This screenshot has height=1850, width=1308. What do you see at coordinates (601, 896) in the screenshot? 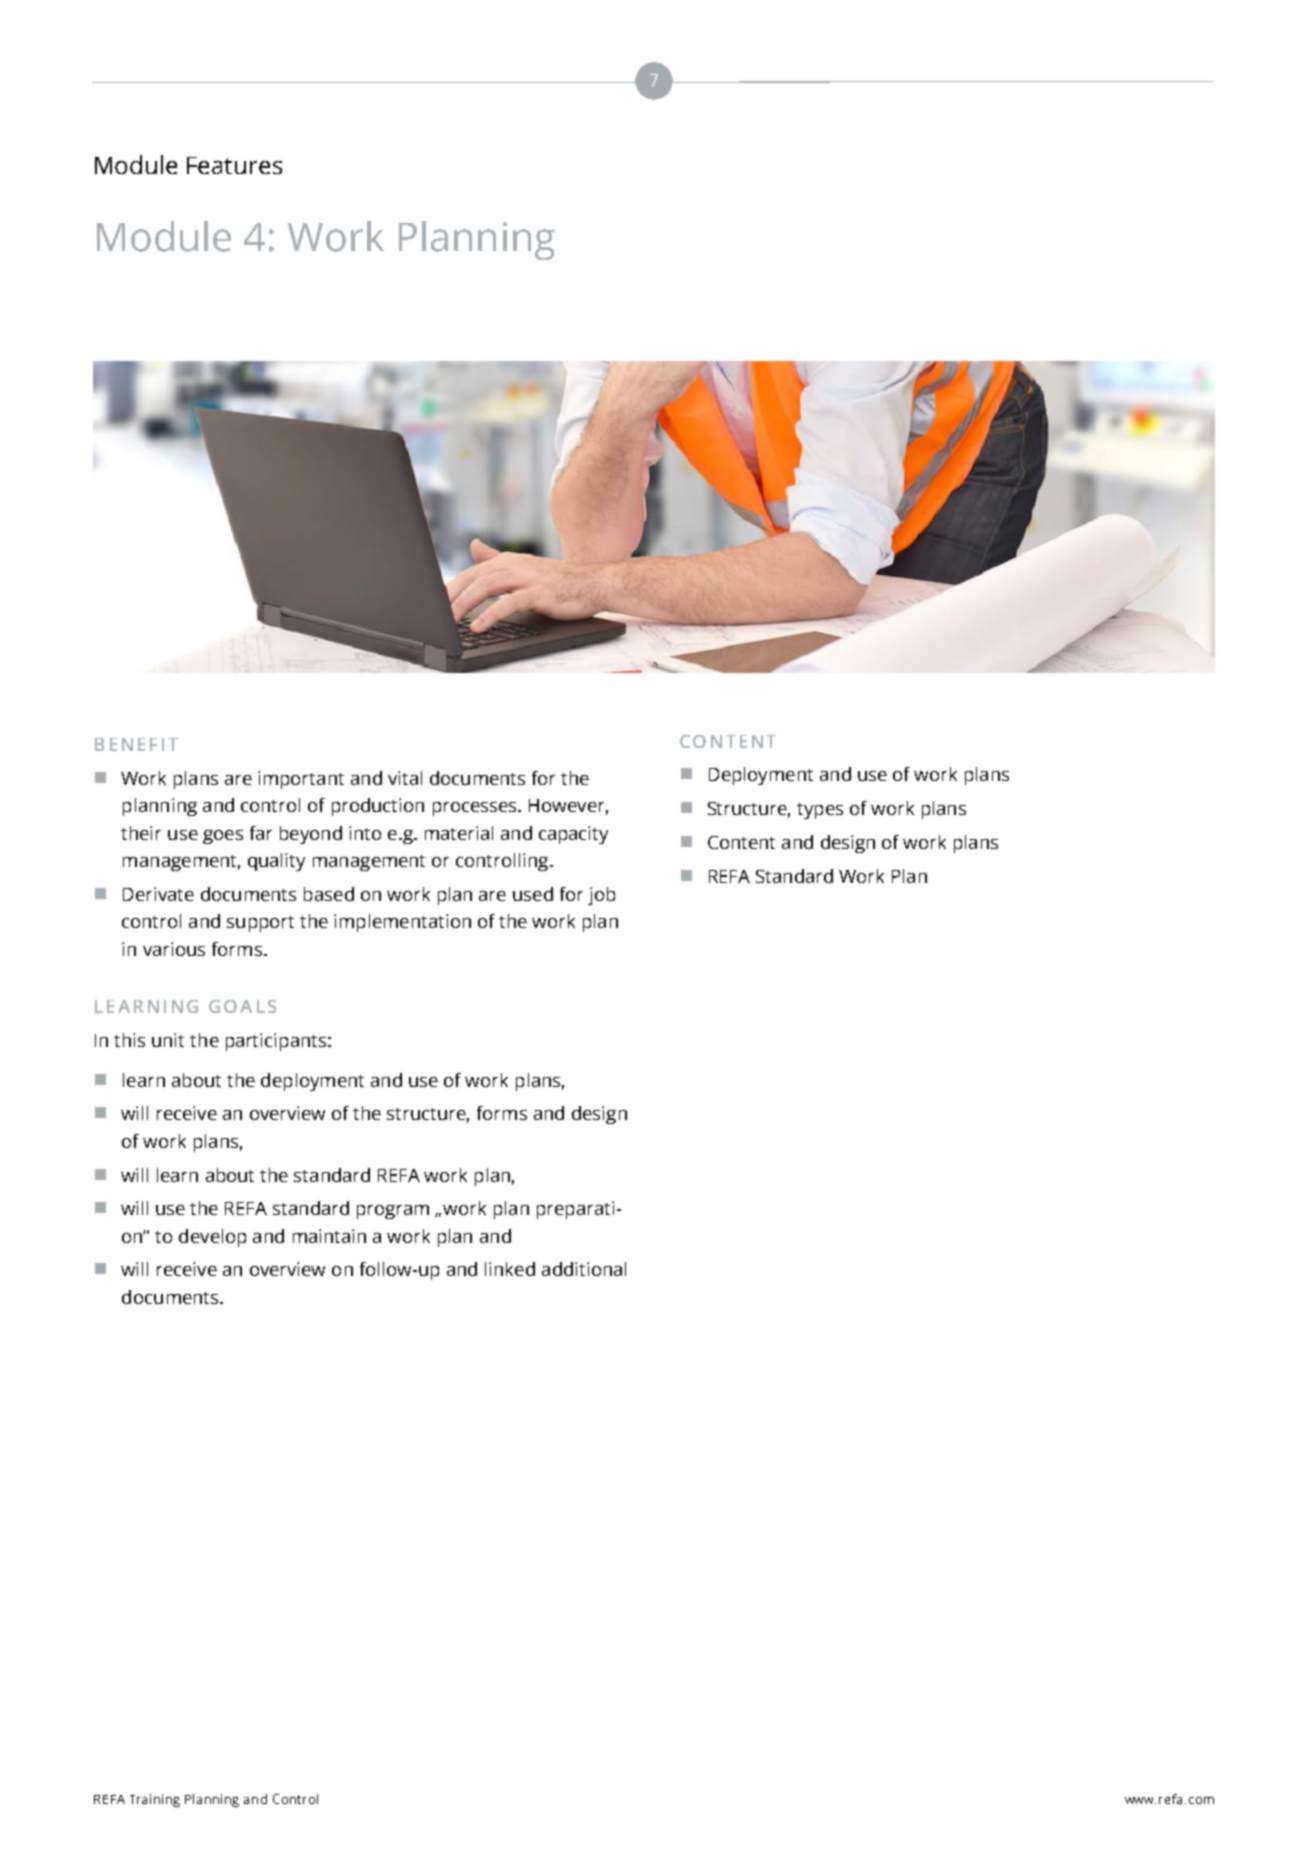
I see `job` at bounding box center [601, 896].
